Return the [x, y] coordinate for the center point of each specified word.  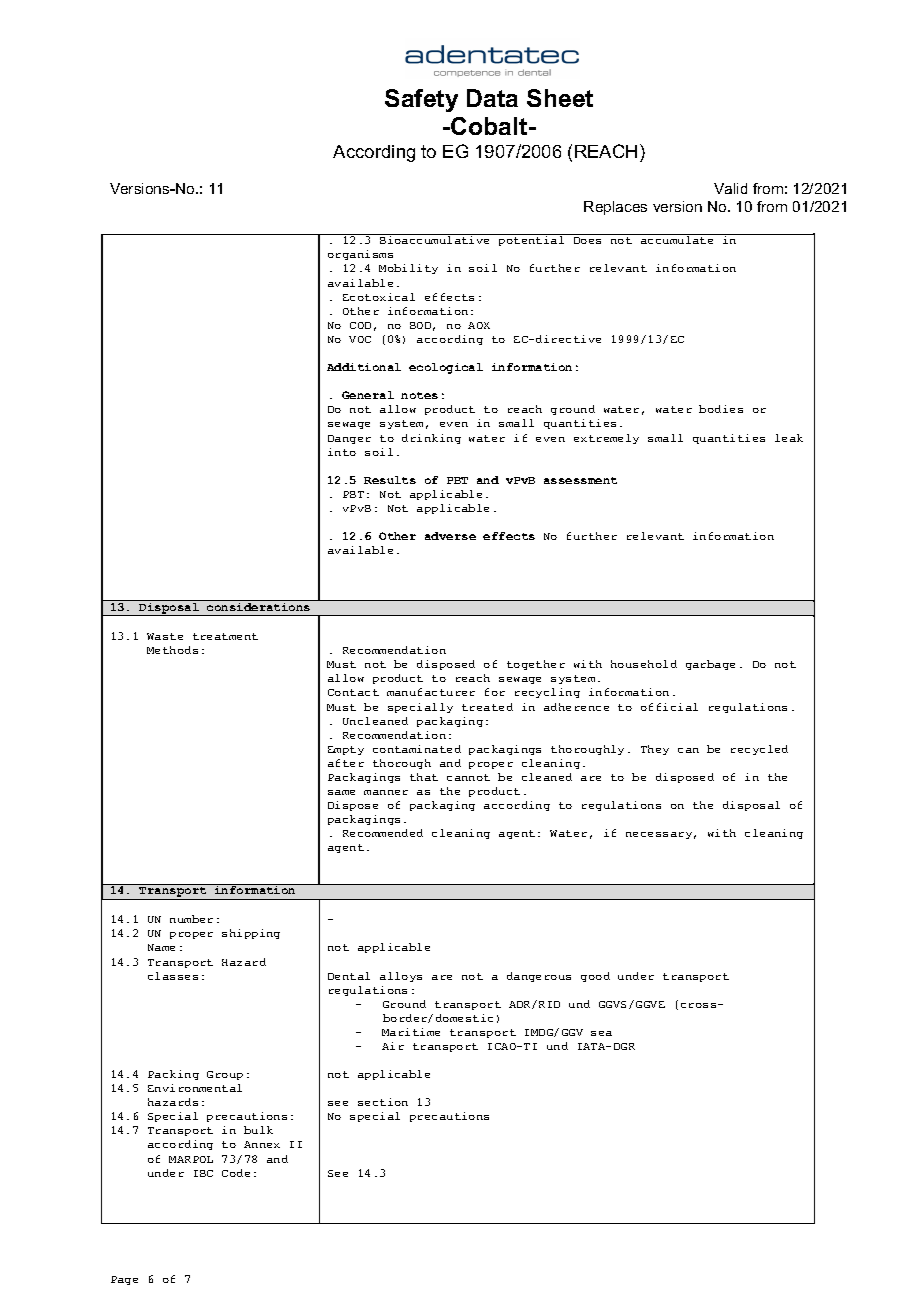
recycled [759, 750]
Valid [730, 188]
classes [173, 976]
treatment [225, 636]
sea [601, 1033]
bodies [721, 409]
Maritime [411, 1032]
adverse [450, 536]
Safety [421, 100]
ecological [446, 368]
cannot [468, 777]
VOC [360, 339]
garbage [710, 665]
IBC [203, 1173]
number [191, 919]
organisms [360, 255]
